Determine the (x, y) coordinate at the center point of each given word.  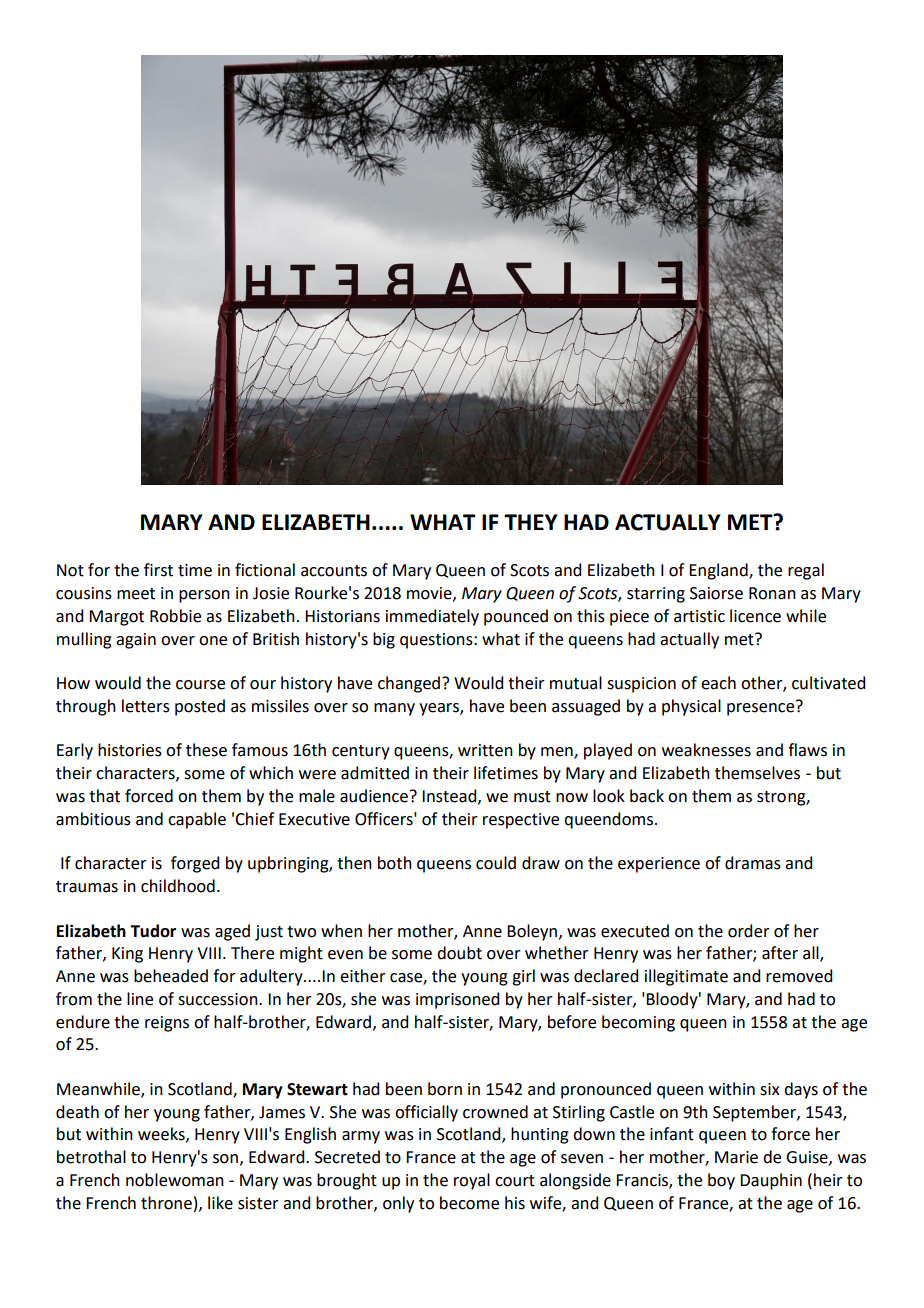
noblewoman (175, 1180)
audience (374, 796)
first (158, 570)
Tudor (153, 931)
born (445, 1089)
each (718, 683)
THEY (531, 522)
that (104, 796)
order (749, 931)
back (647, 796)
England (719, 571)
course (200, 685)
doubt (459, 953)
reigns (167, 1024)
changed (409, 684)
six (770, 1089)
